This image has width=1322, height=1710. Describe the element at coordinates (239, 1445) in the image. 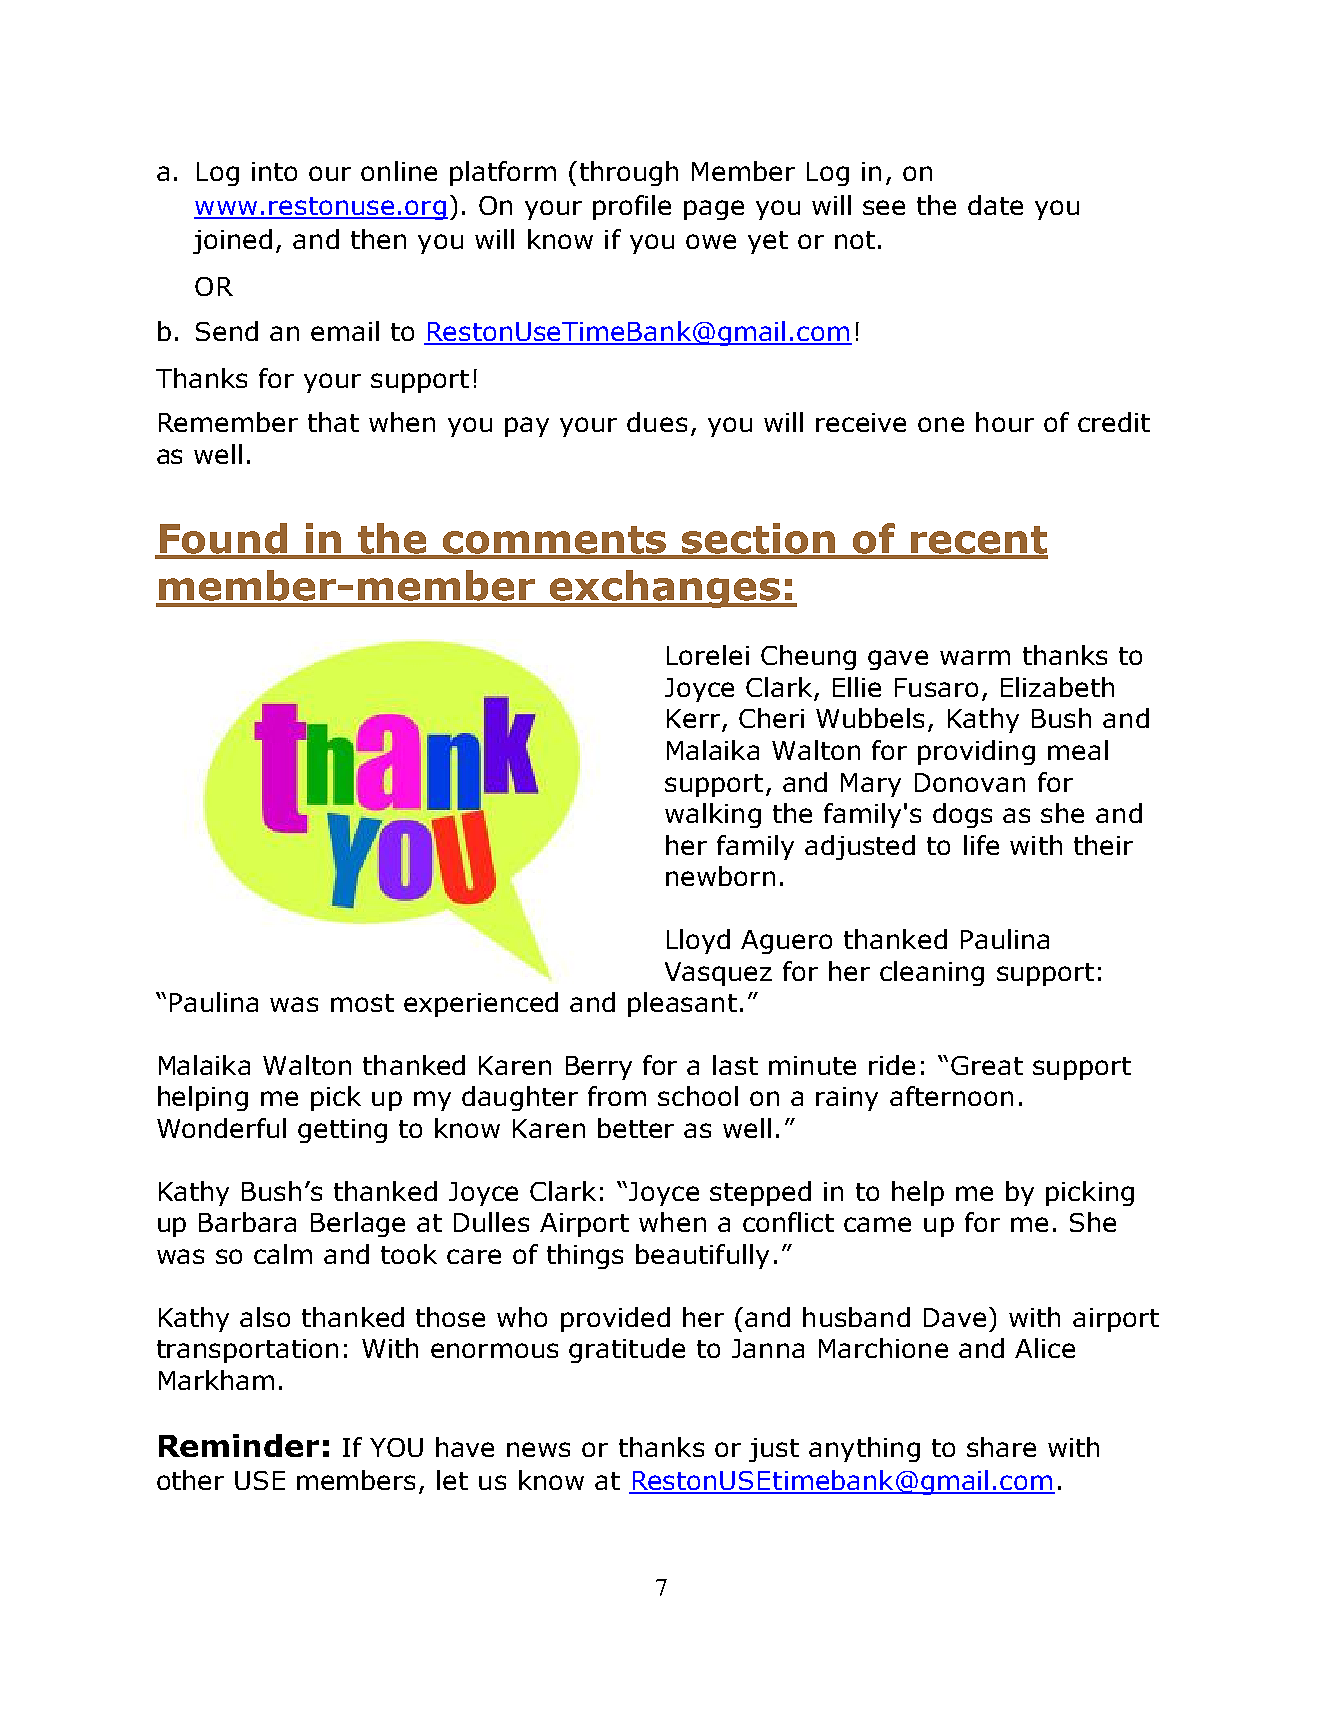

I see `Reminder` at that location.
